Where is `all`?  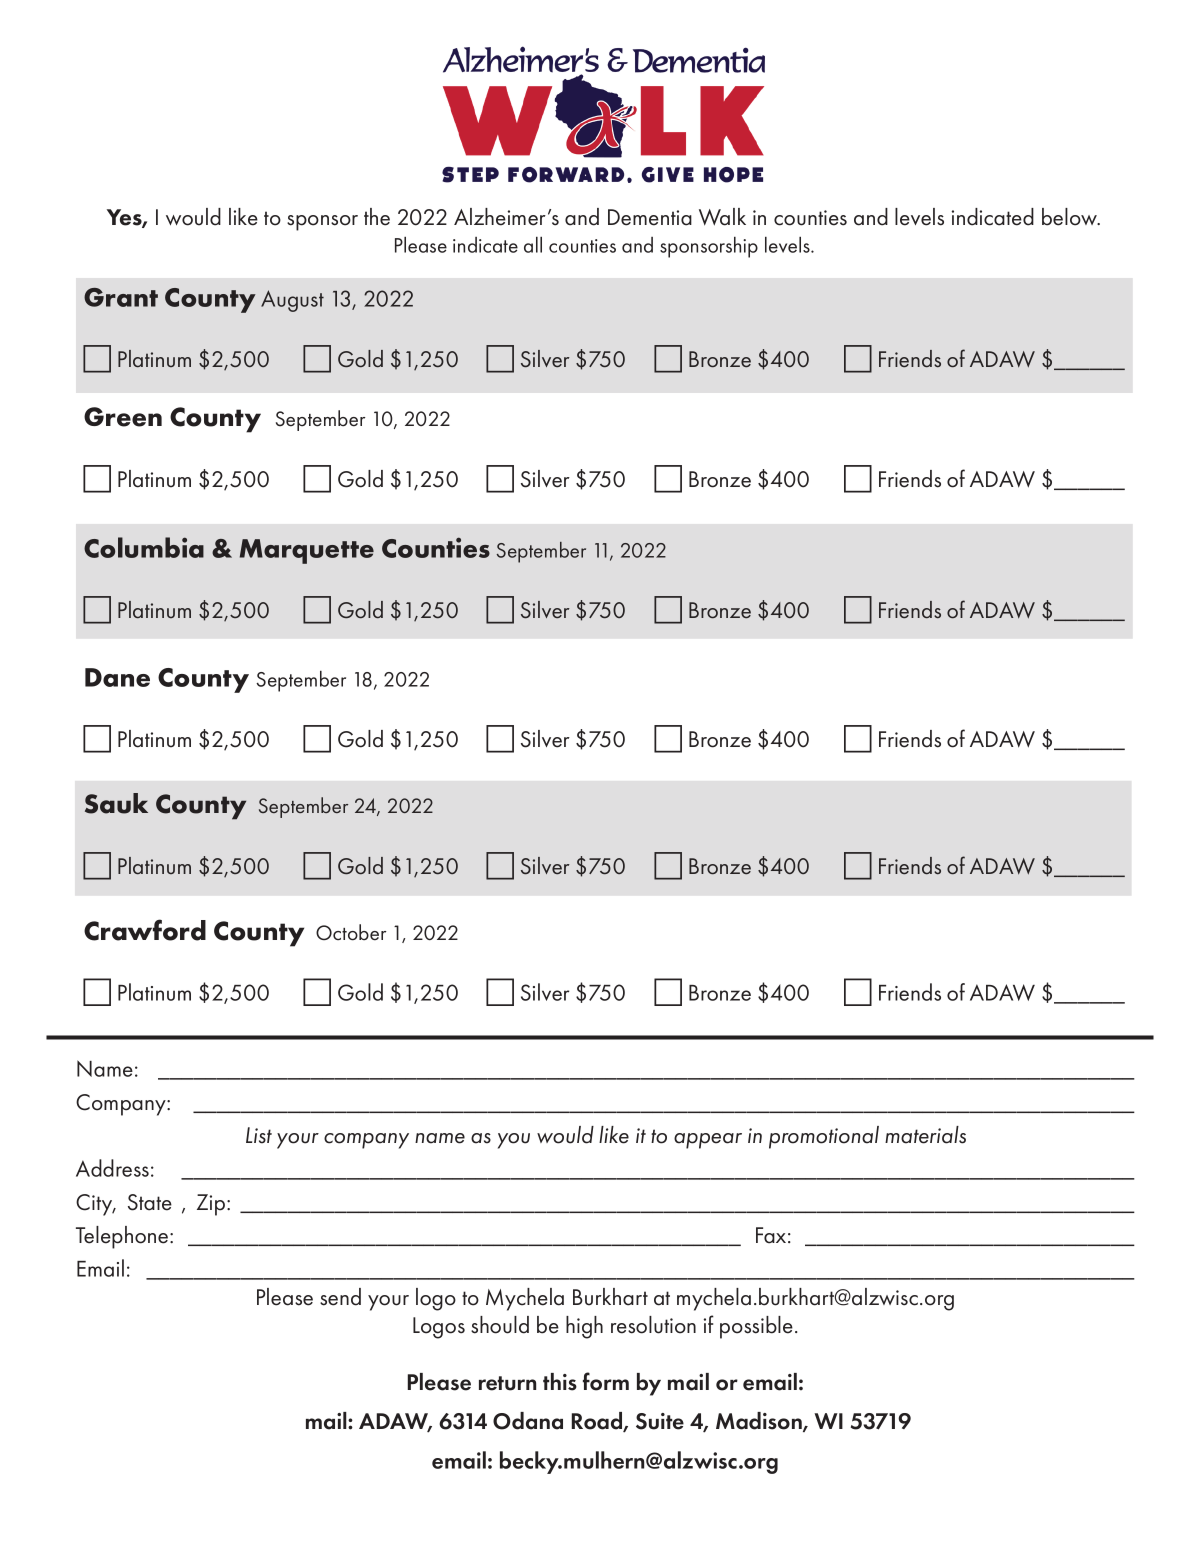 all is located at coordinates (533, 244).
